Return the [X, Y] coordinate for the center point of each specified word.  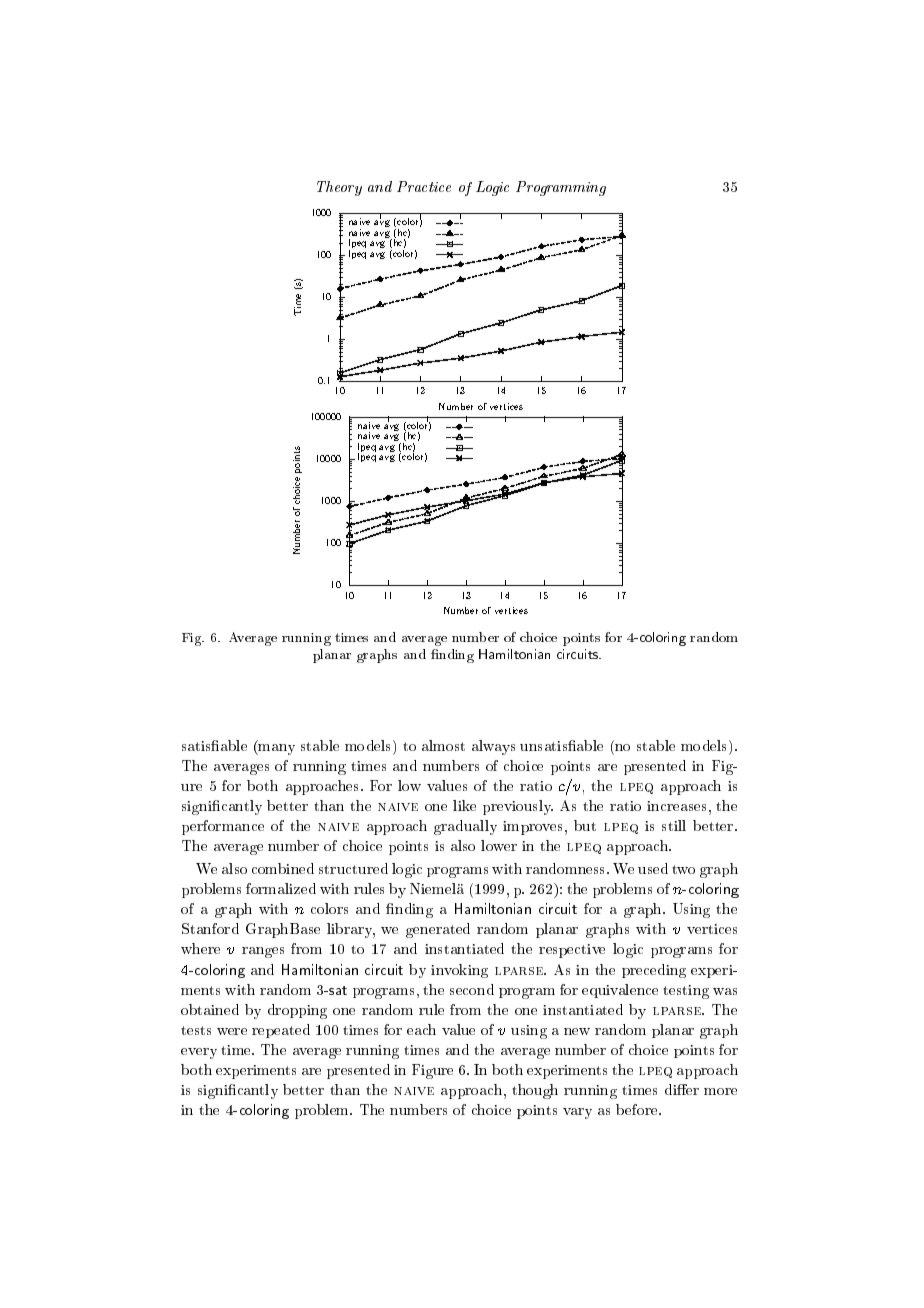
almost [443, 745]
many [276, 749]
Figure [432, 1071]
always [493, 747]
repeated [281, 1031]
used [653, 868]
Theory [339, 188]
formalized [281, 888]
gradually [465, 827]
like [464, 805]
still [674, 825]
